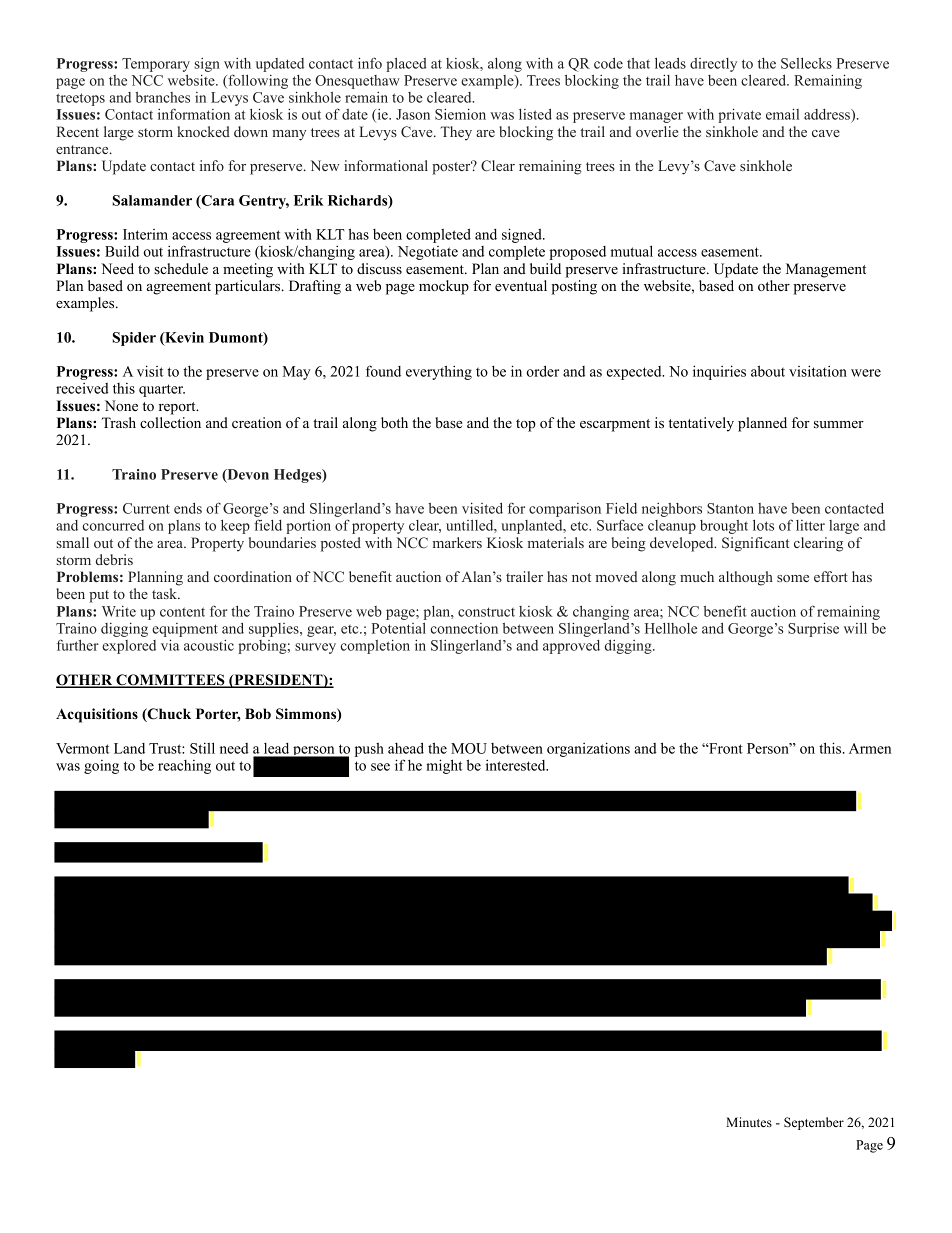 The width and height of the screenshot is (952, 1233). Describe the element at coordinates (813, 629) in the screenshot. I see `Surprise` at that location.
